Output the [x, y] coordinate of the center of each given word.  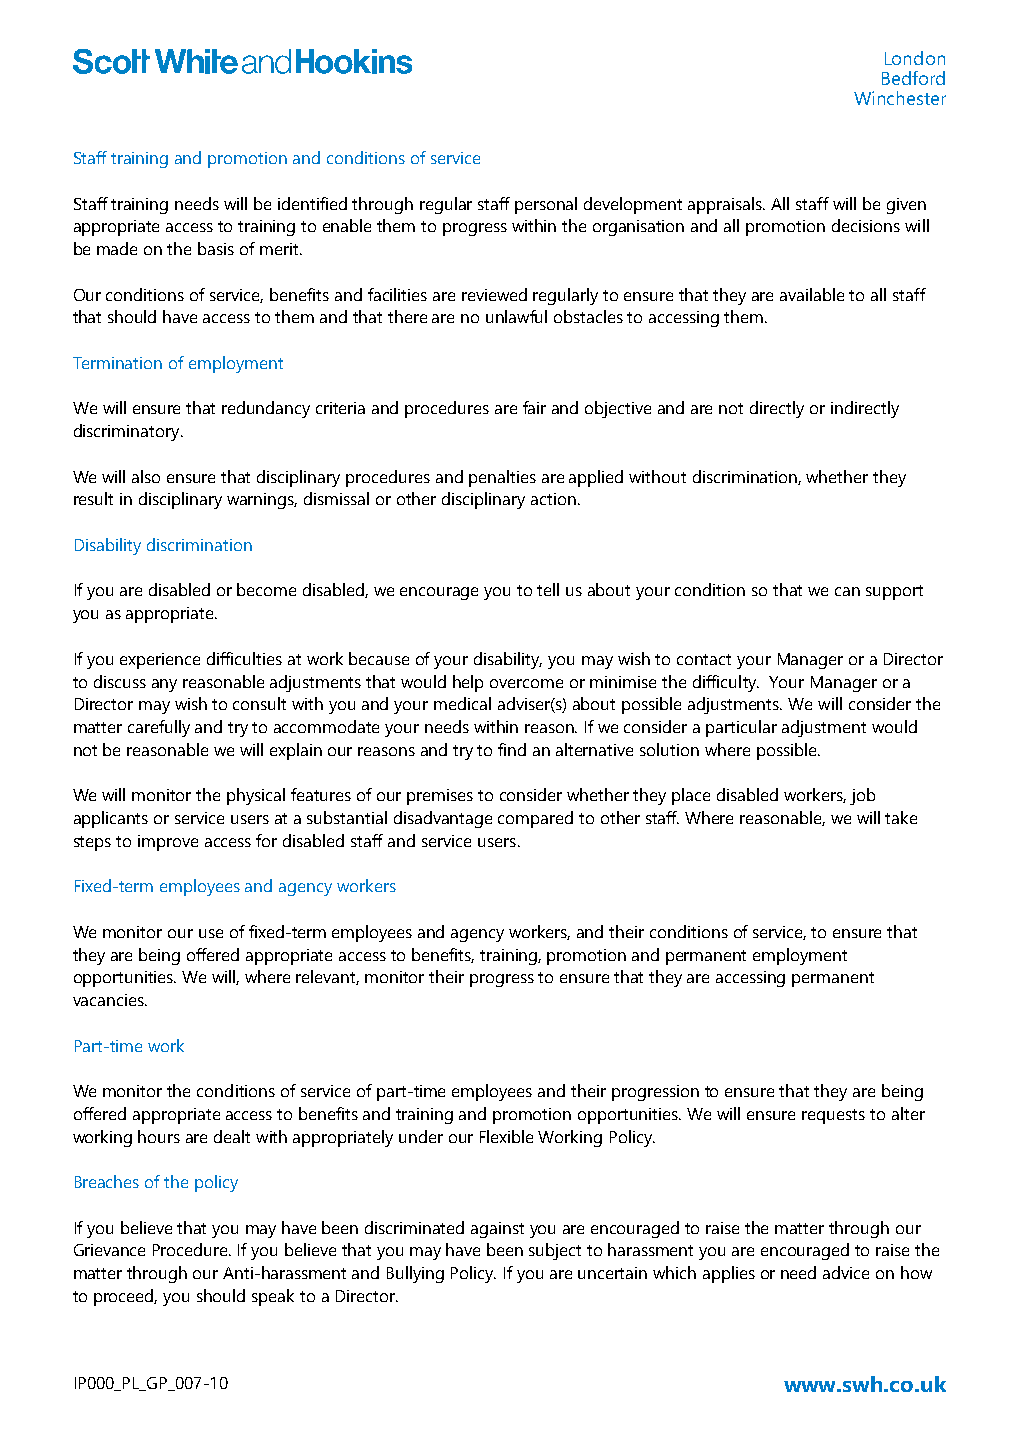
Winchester [900, 98]
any [164, 685]
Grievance [109, 1250]
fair [534, 407]
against [497, 1230]
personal [546, 205]
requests [833, 1116]
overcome [526, 683]
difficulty [726, 683]
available [812, 294]
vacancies [109, 1000]
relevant [327, 977]
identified [312, 203]
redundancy [266, 409]
